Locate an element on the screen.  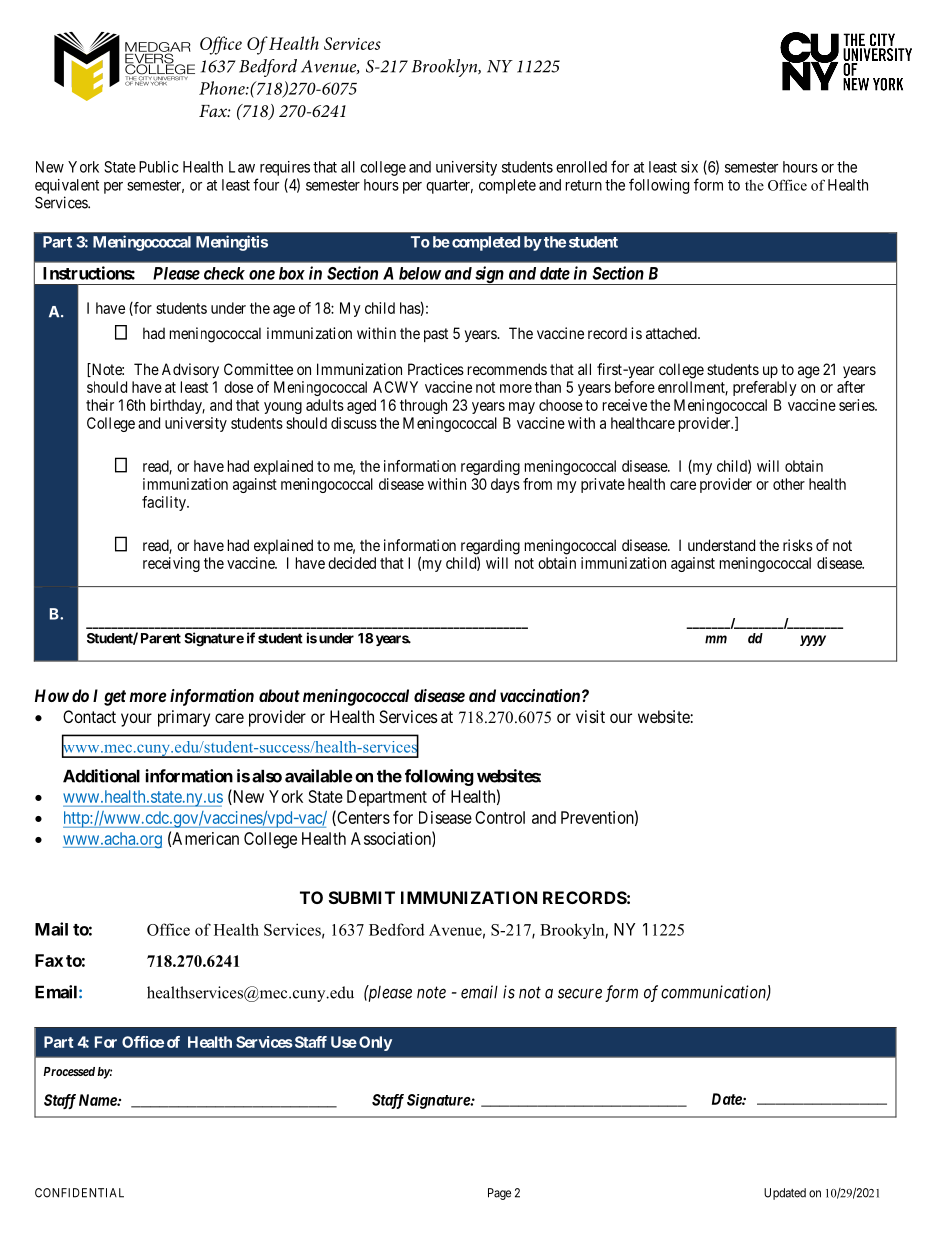
visit is located at coordinates (590, 716).
